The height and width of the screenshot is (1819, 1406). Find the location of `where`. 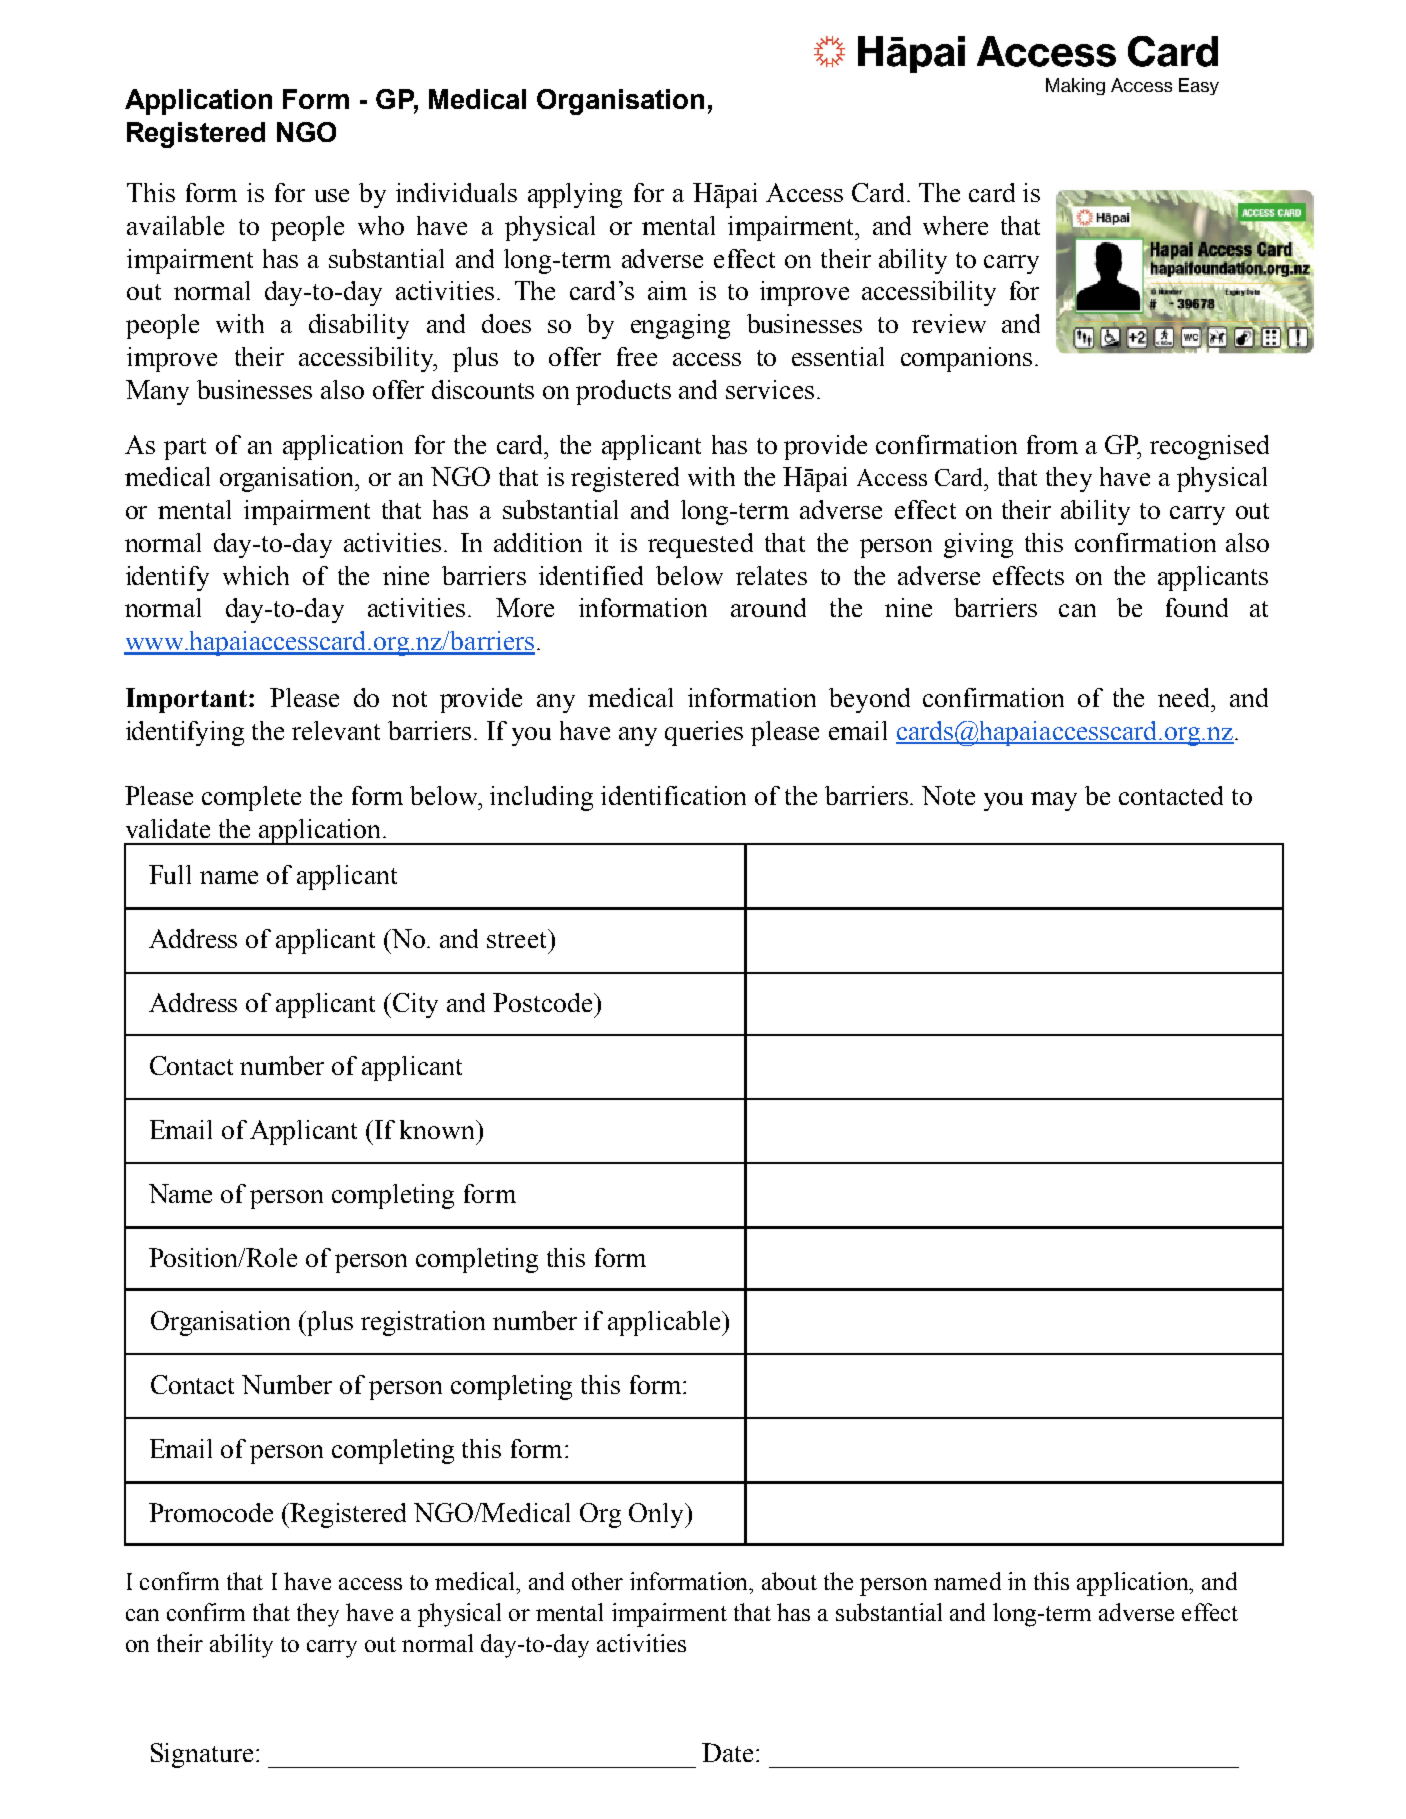

where is located at coordinates (955, 225).
